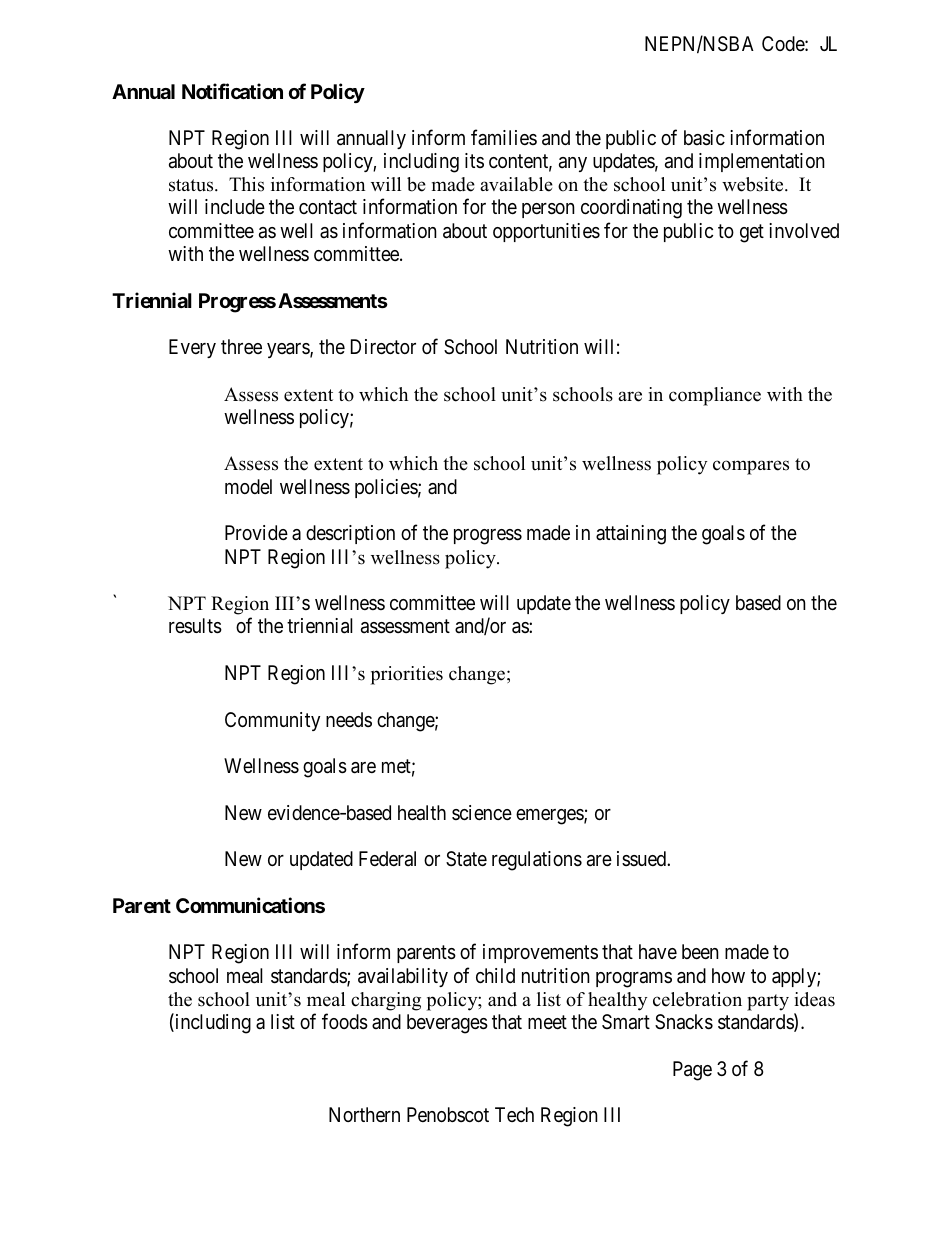 This screenshot has width=952, height=1233. Describe the element at coordinates (407, 675) in the screenshot. I see `priorities` at that location.
